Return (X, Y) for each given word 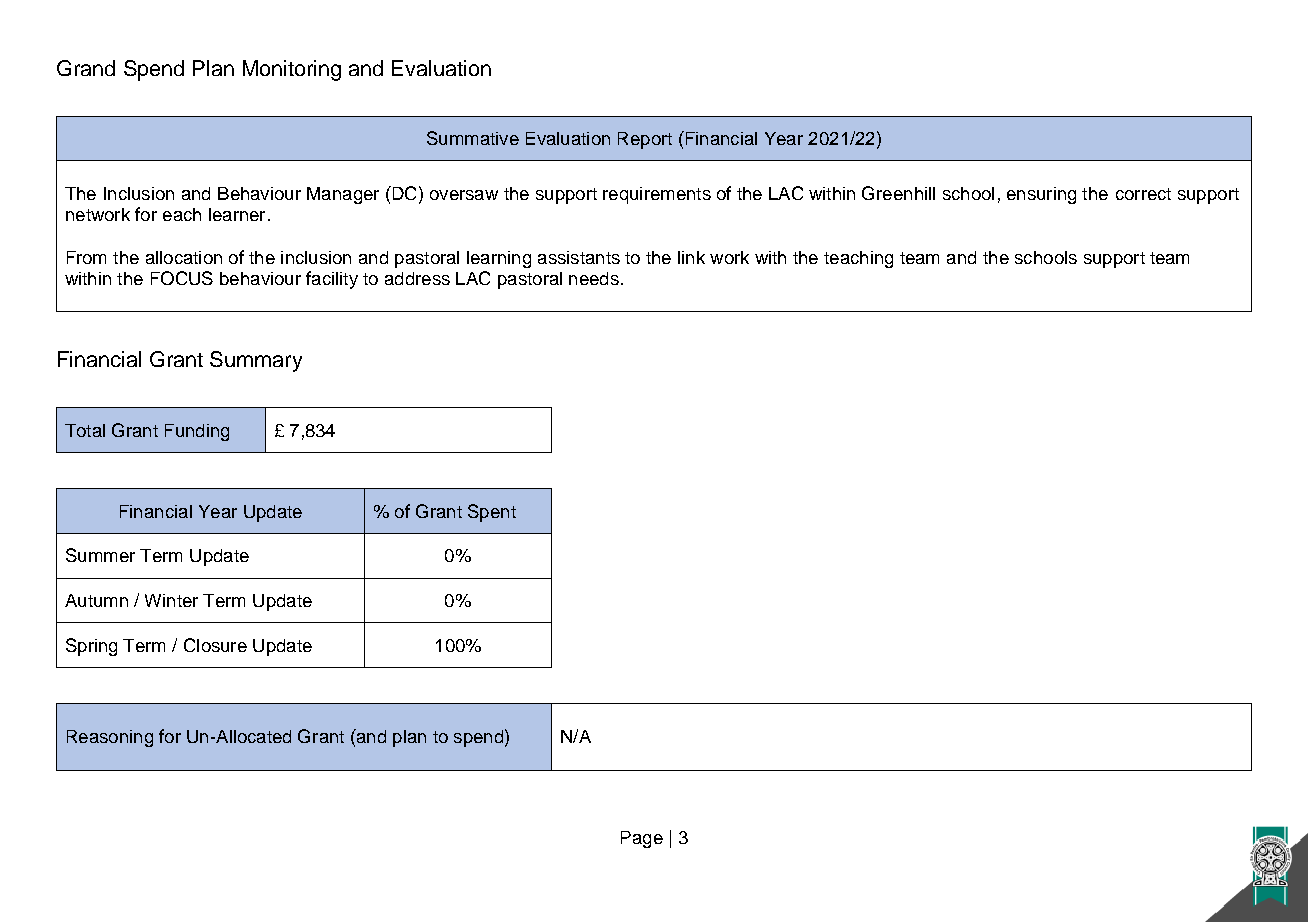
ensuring (1041, 195)
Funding (197, 432)
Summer (100, 555)
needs (594, 278)
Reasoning (110, 738)
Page (642, 839)
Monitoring (292, 70)
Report (645, 140)
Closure (215, 645)
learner (237, 214)
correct (1143, 194)
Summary (256, 361)
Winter (171, 600)
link (691, 257)
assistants (579, 257)
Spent (492, 513)
